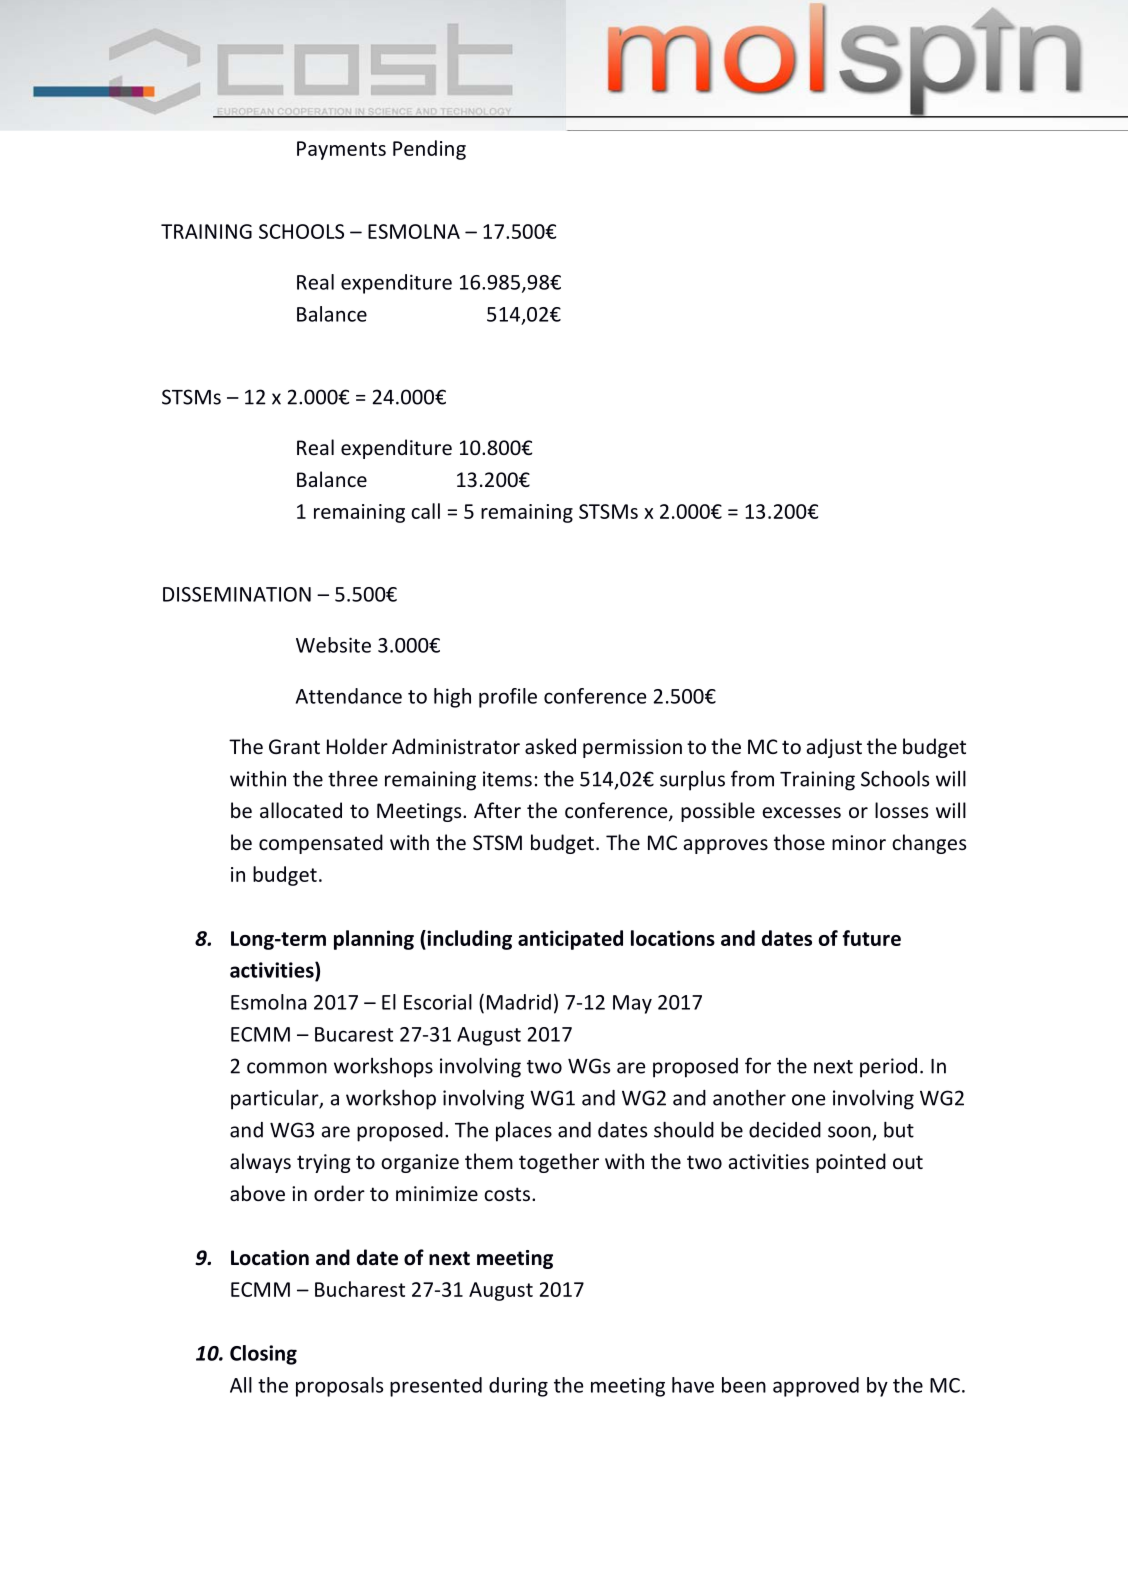 The image size is (1128, 1595). What do you see at coordinates (339, 1387) in the page?
I see `proposals` at bounding box center [339, 1387].
